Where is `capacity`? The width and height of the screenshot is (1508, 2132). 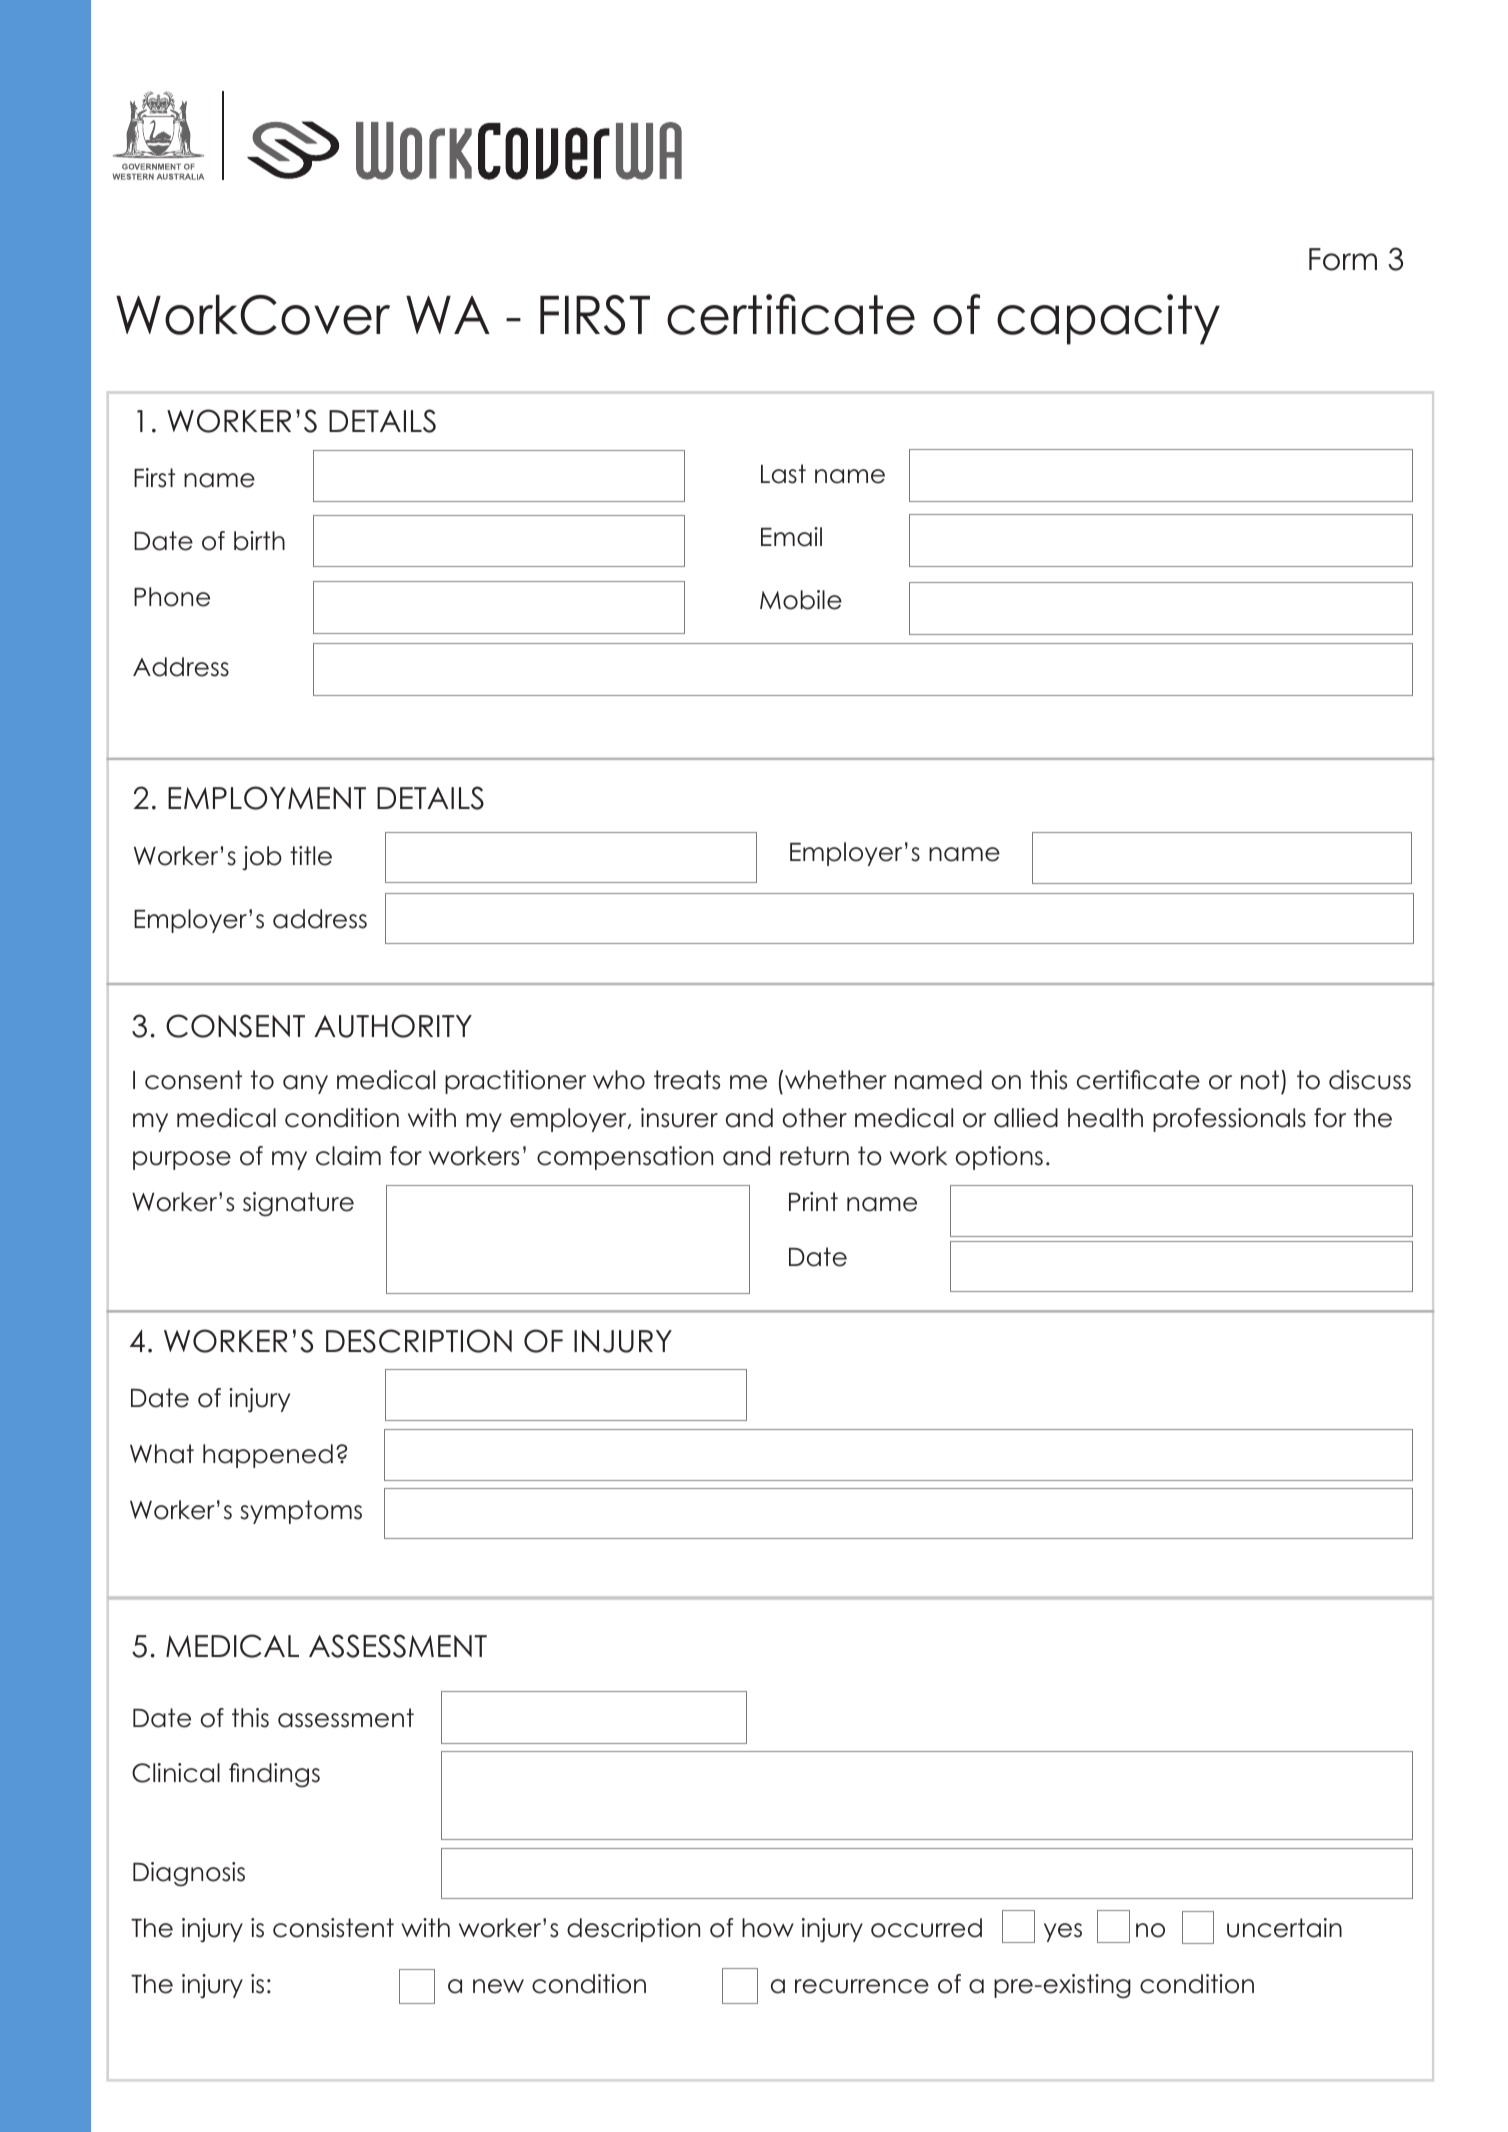
capacity is located at coordinates (1108, 319).
